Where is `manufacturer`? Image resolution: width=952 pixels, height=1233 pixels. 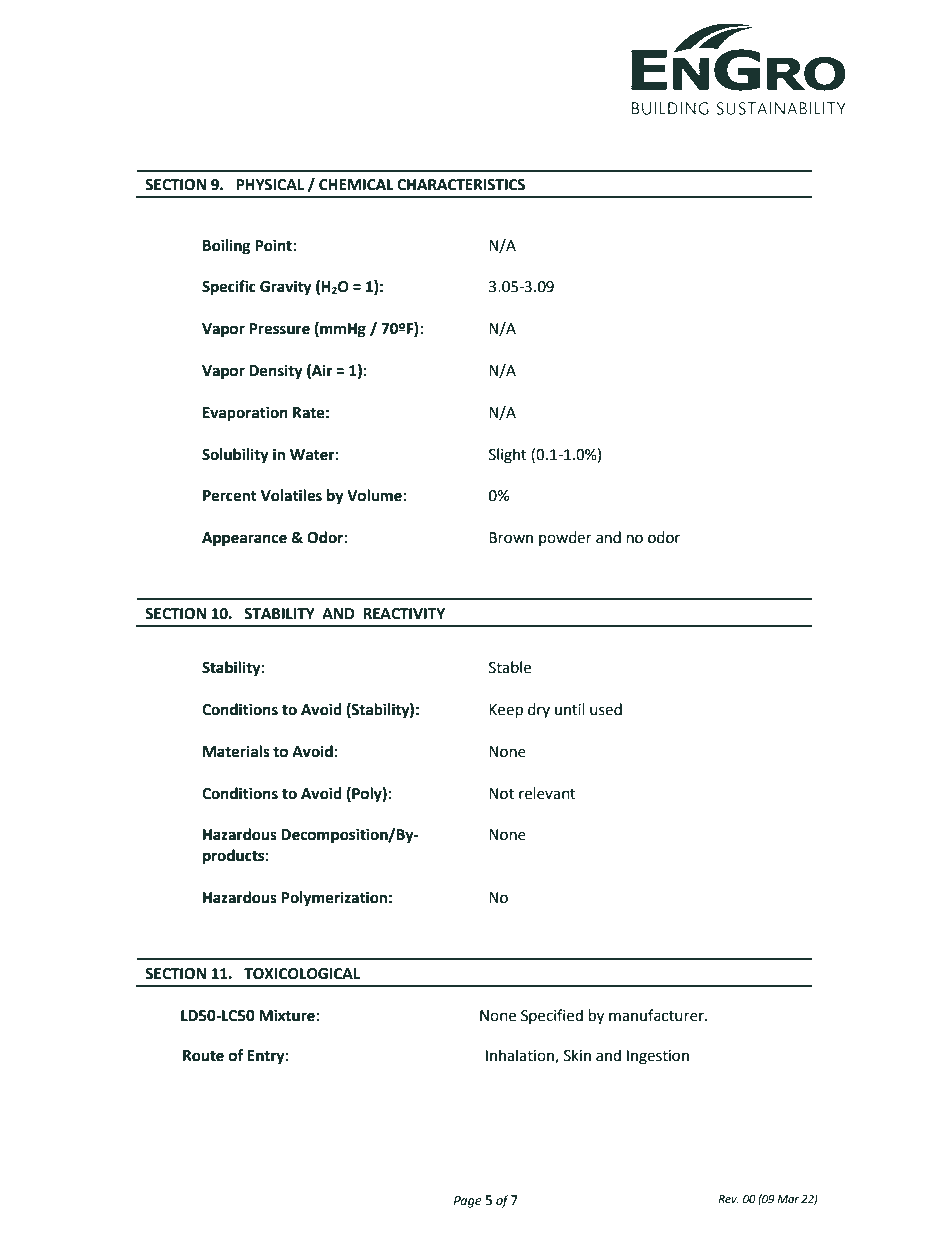
manufacturer is located at coordinates (657, 1015).
